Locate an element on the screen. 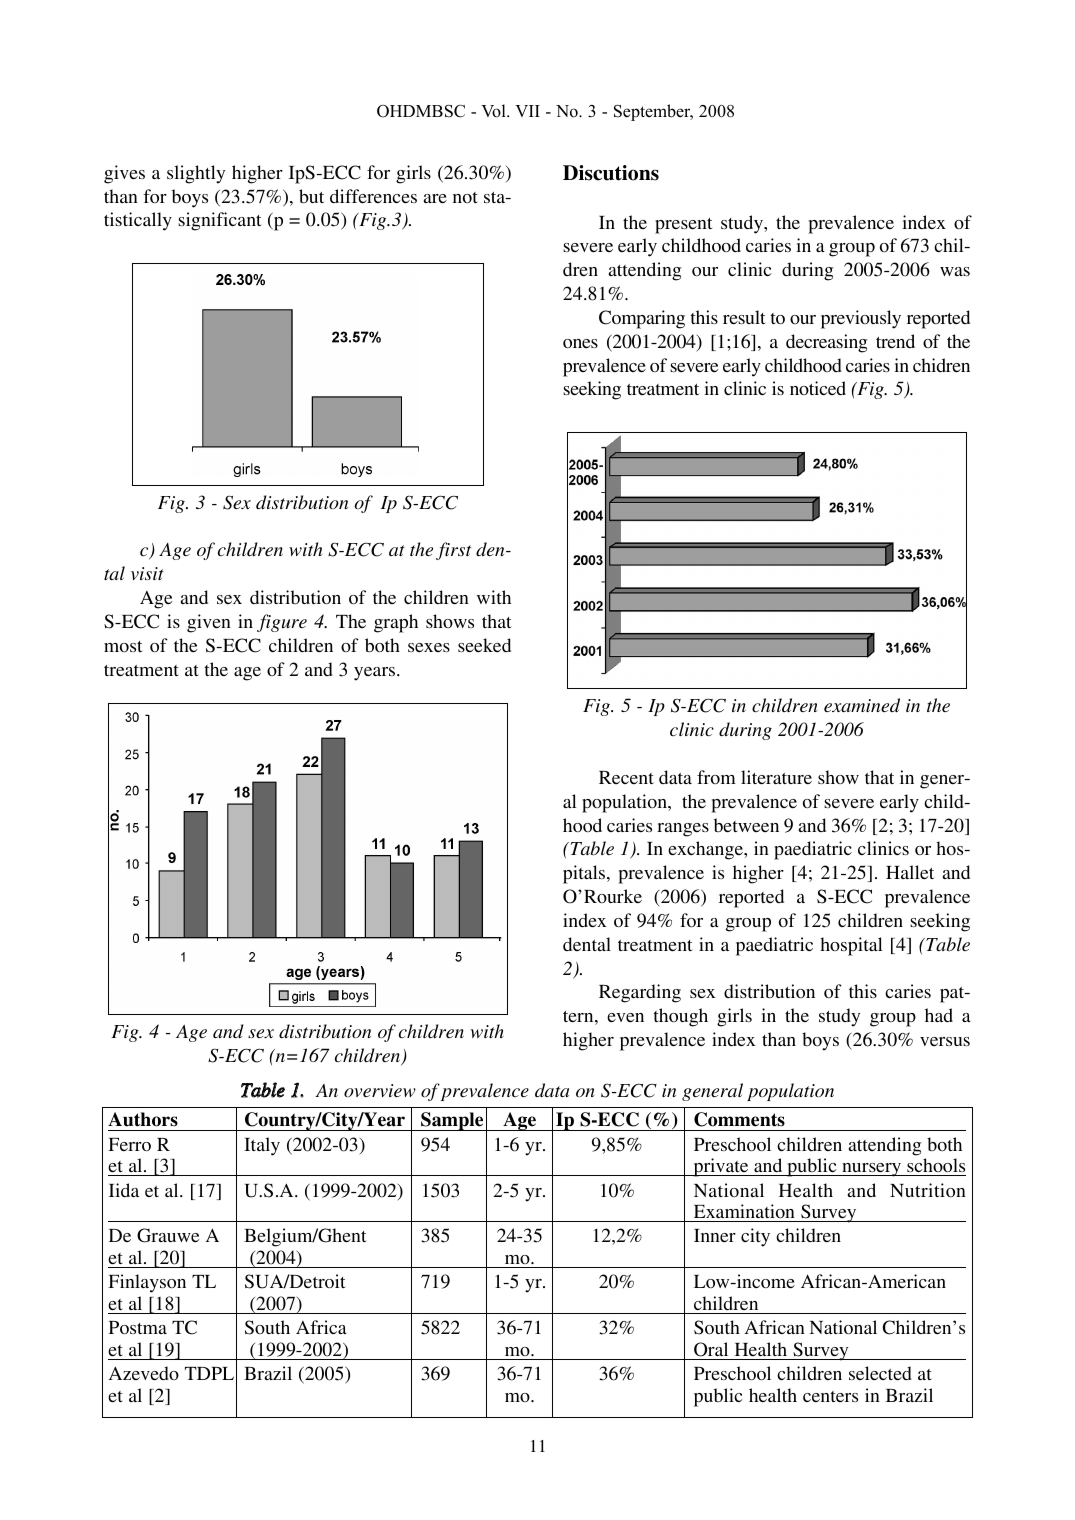 This screenshot has height=1520, width=1075. Oral is located at coordinates (711, 1349).
